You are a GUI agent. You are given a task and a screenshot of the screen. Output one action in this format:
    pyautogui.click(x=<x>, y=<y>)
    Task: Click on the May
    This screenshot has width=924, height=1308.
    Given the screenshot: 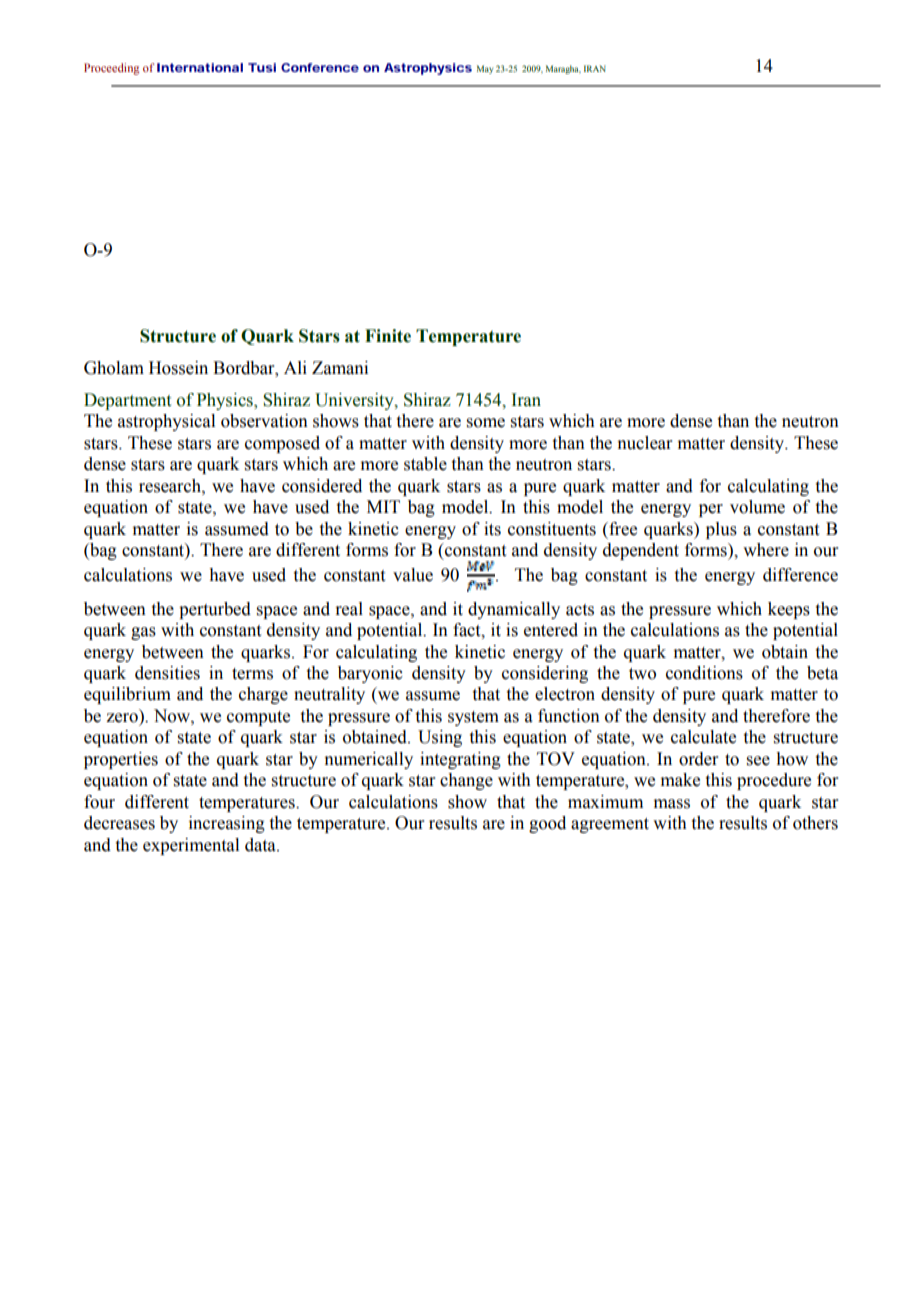 What is the action you would take?
    pyautogui.click(x=485, y=69)
